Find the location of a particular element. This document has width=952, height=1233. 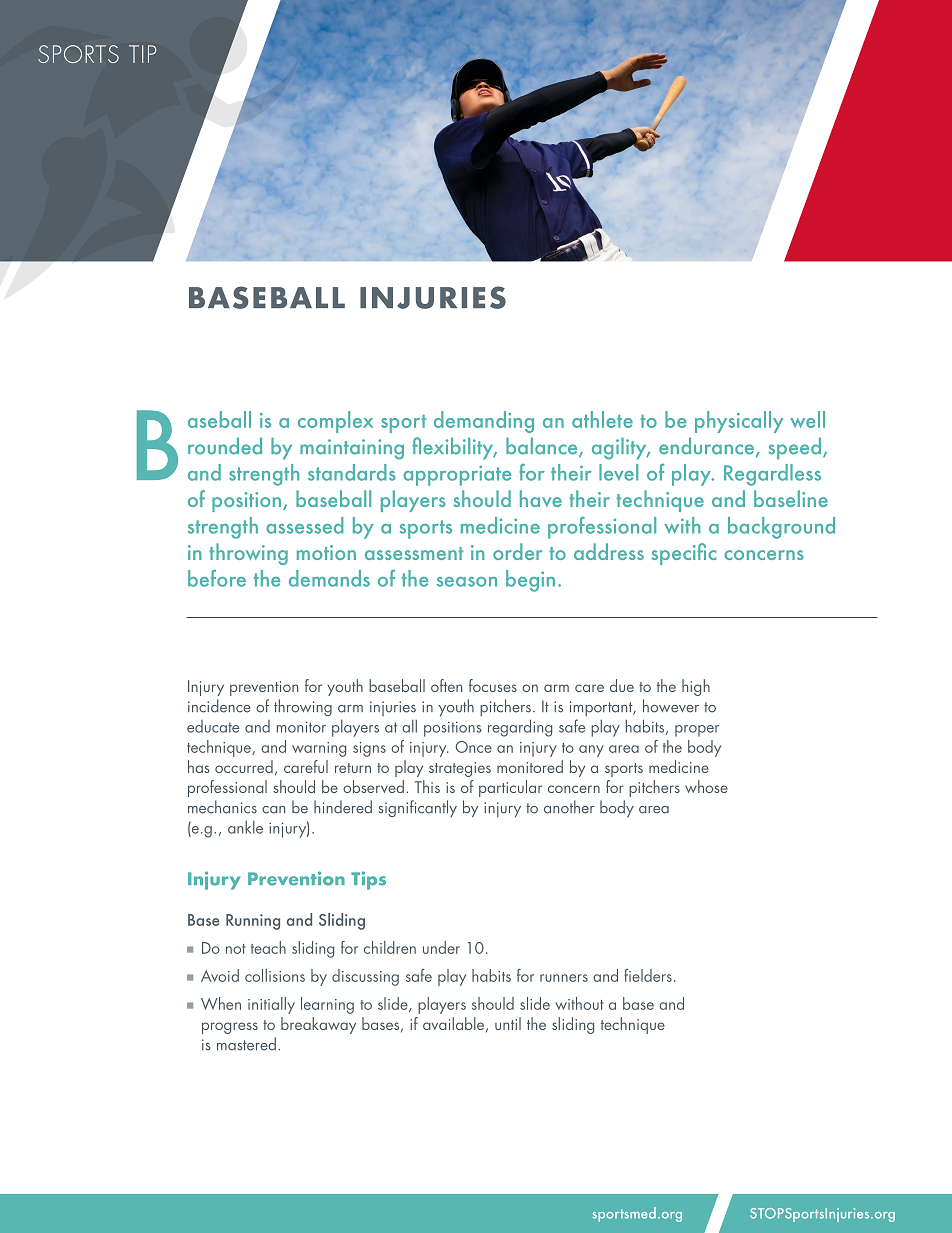

initially is located at coordinates (271, 1005).
